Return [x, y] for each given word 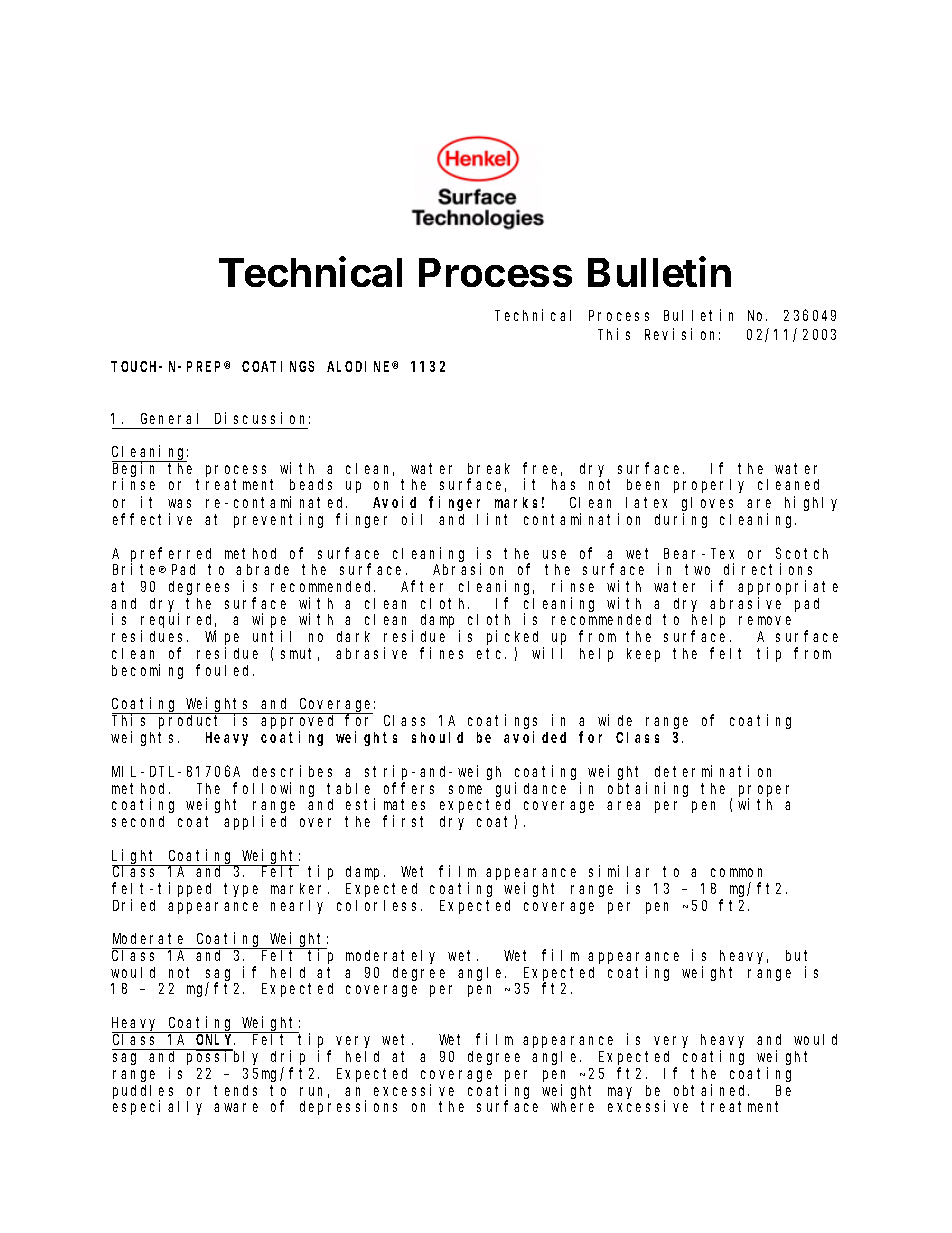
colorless [379, 905]
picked [512, 637]
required [178, 622]
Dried [134, 905]
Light [136, 857]
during [681, 520]
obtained [711, 1090]
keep [643, 655]
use [554, 554]
